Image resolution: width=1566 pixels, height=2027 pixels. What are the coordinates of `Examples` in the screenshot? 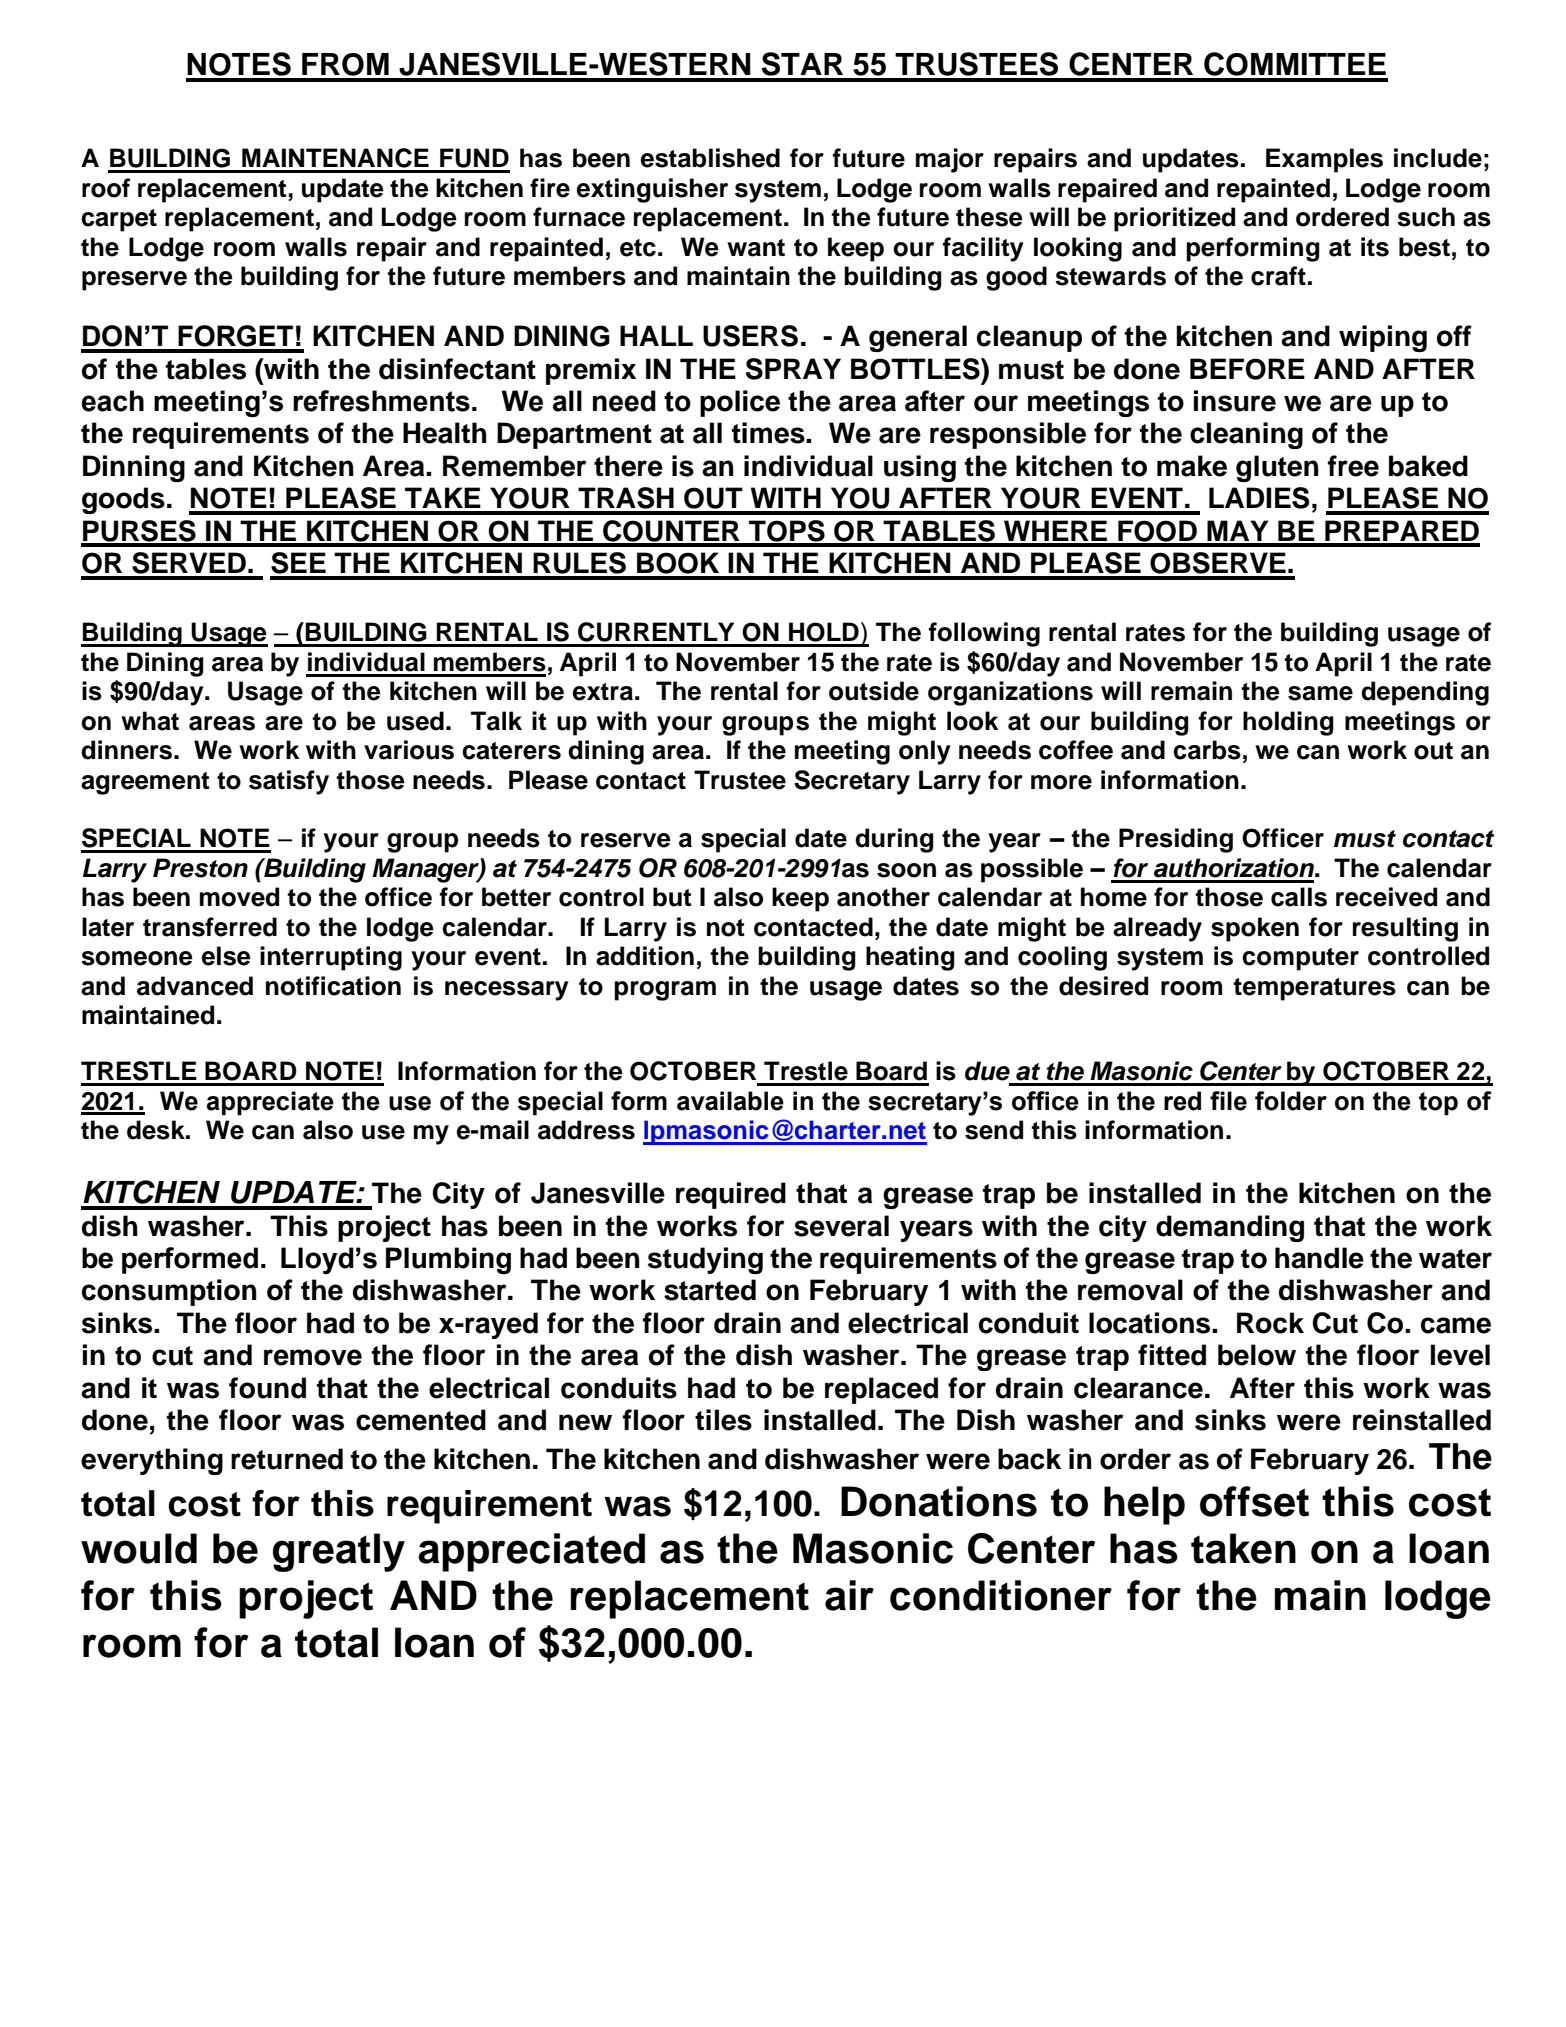 It's located at (1324, 160).
